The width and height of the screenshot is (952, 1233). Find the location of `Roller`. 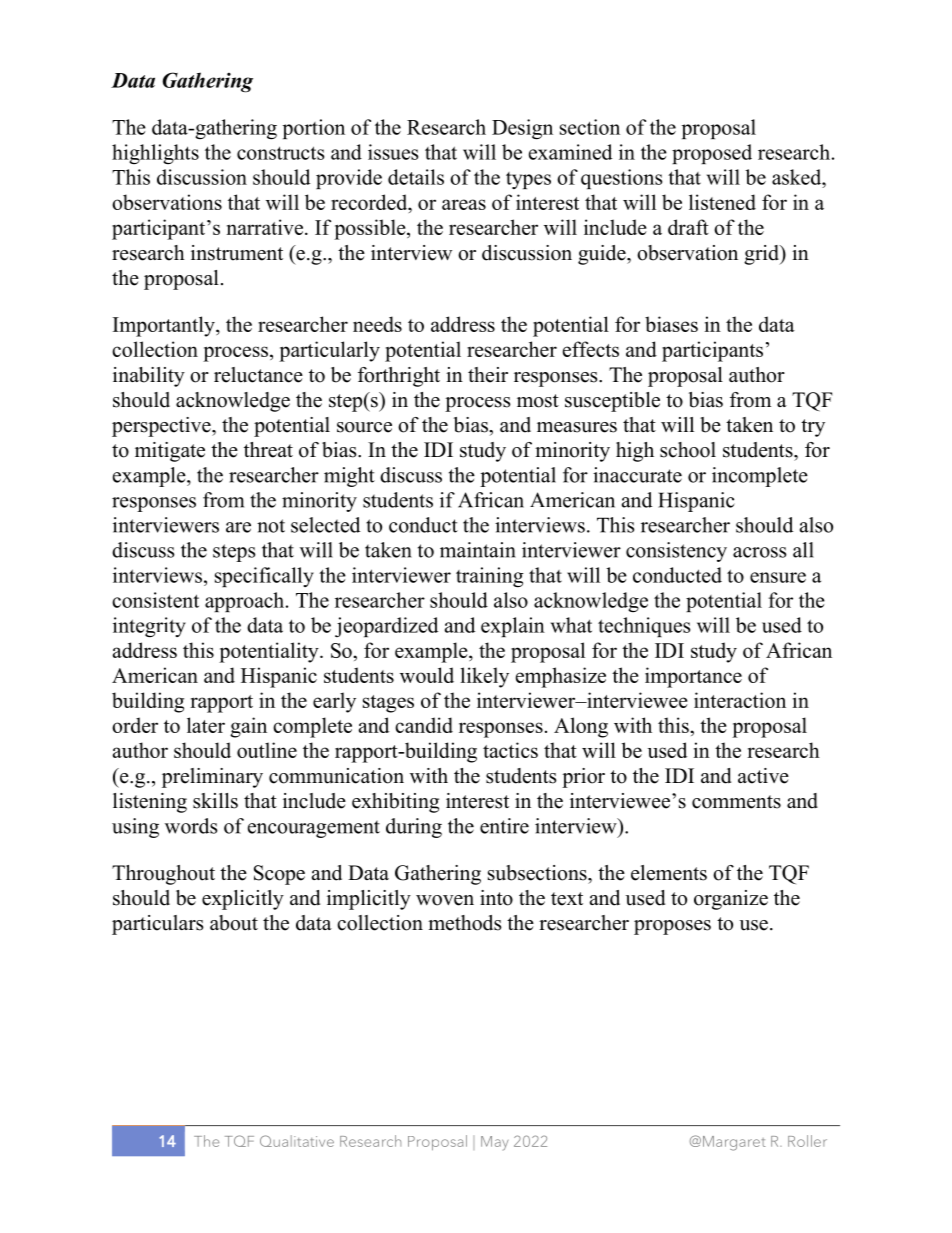

Roller is located at coordinates (807, 1141).
